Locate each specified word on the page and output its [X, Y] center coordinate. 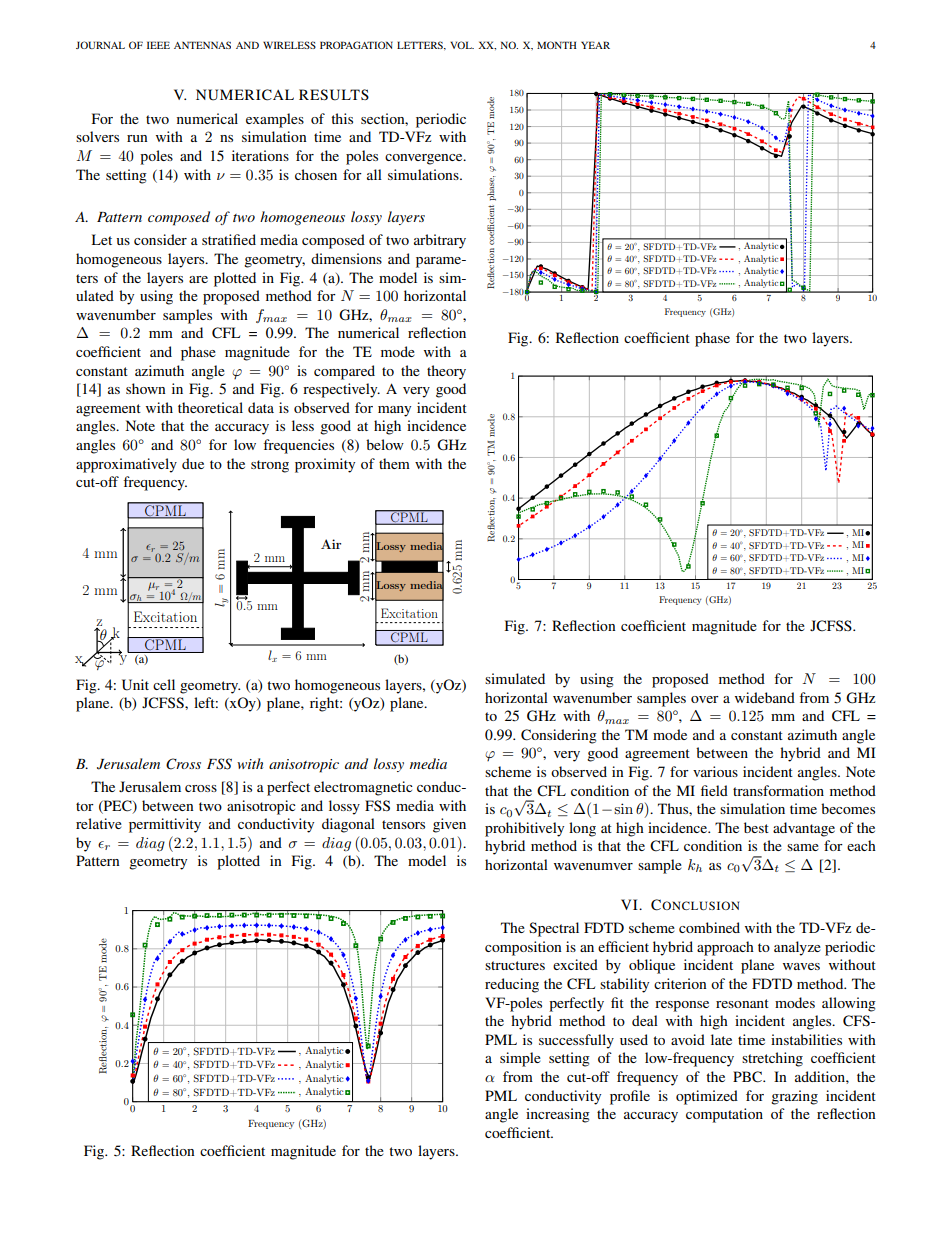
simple [520, 1059]
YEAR [595, 45]
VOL [462, 45]
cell [164, 684]
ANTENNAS [202, 45]
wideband [765, 697]
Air [331, 544]
